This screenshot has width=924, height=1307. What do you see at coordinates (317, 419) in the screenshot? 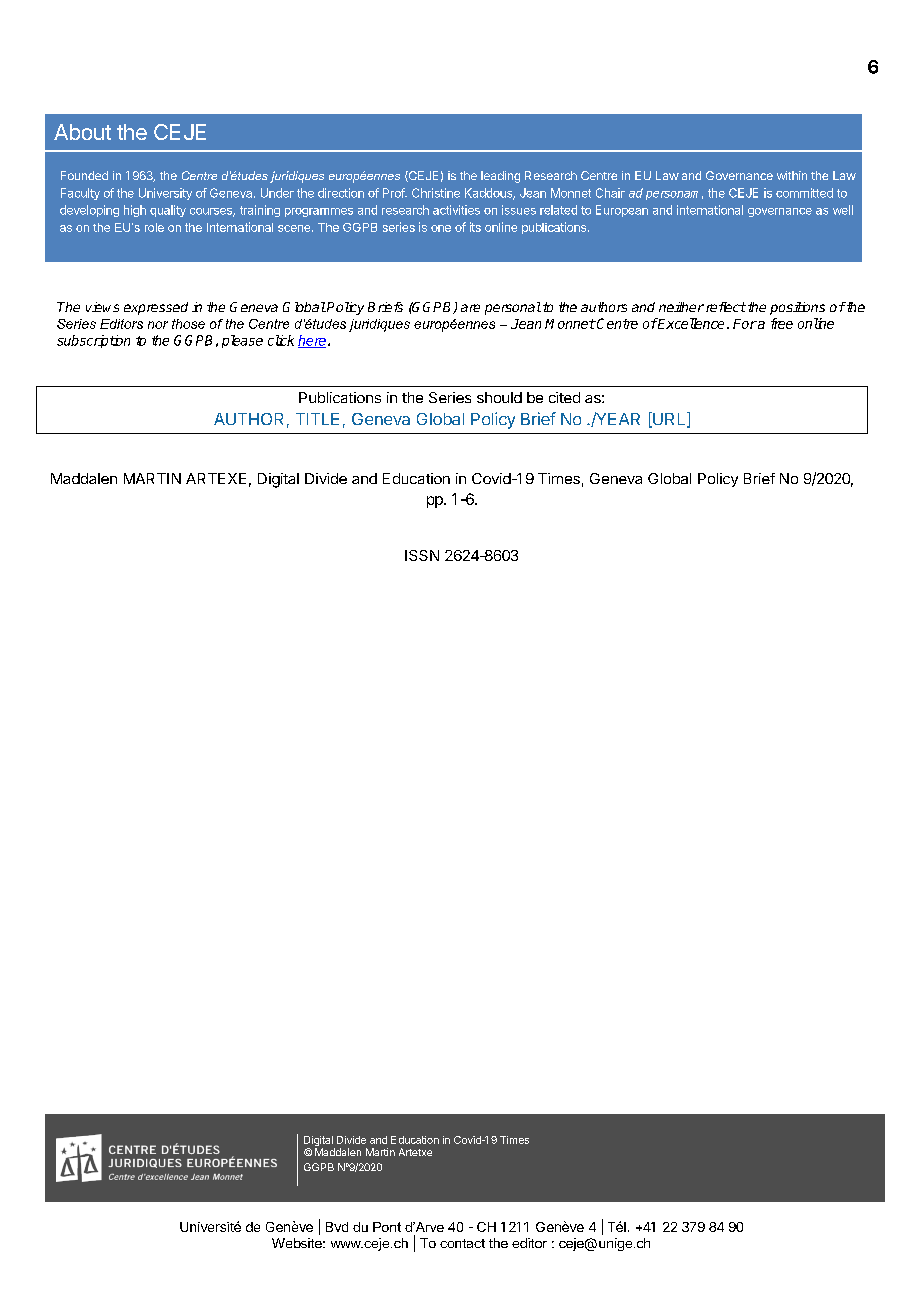
I see `TITLE` at bounding box center [317, 419].
